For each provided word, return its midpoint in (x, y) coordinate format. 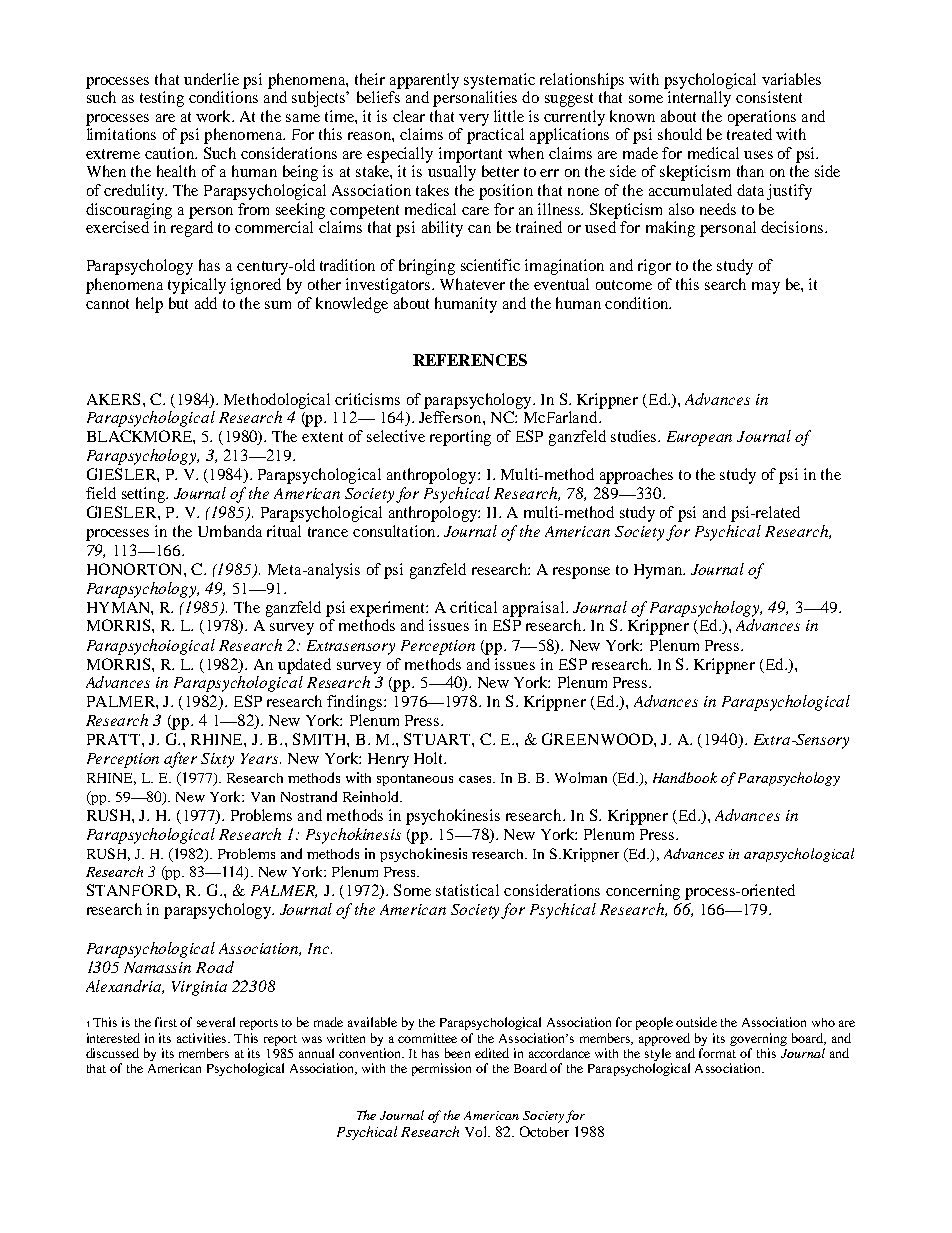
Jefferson (451, 417)
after (180, 760)
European (699, 438)
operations (762, 118)
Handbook (685, 777)
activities (203, 1038)
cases (476, 779)
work (215, 116)
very (474, 120)
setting (144, 495)
